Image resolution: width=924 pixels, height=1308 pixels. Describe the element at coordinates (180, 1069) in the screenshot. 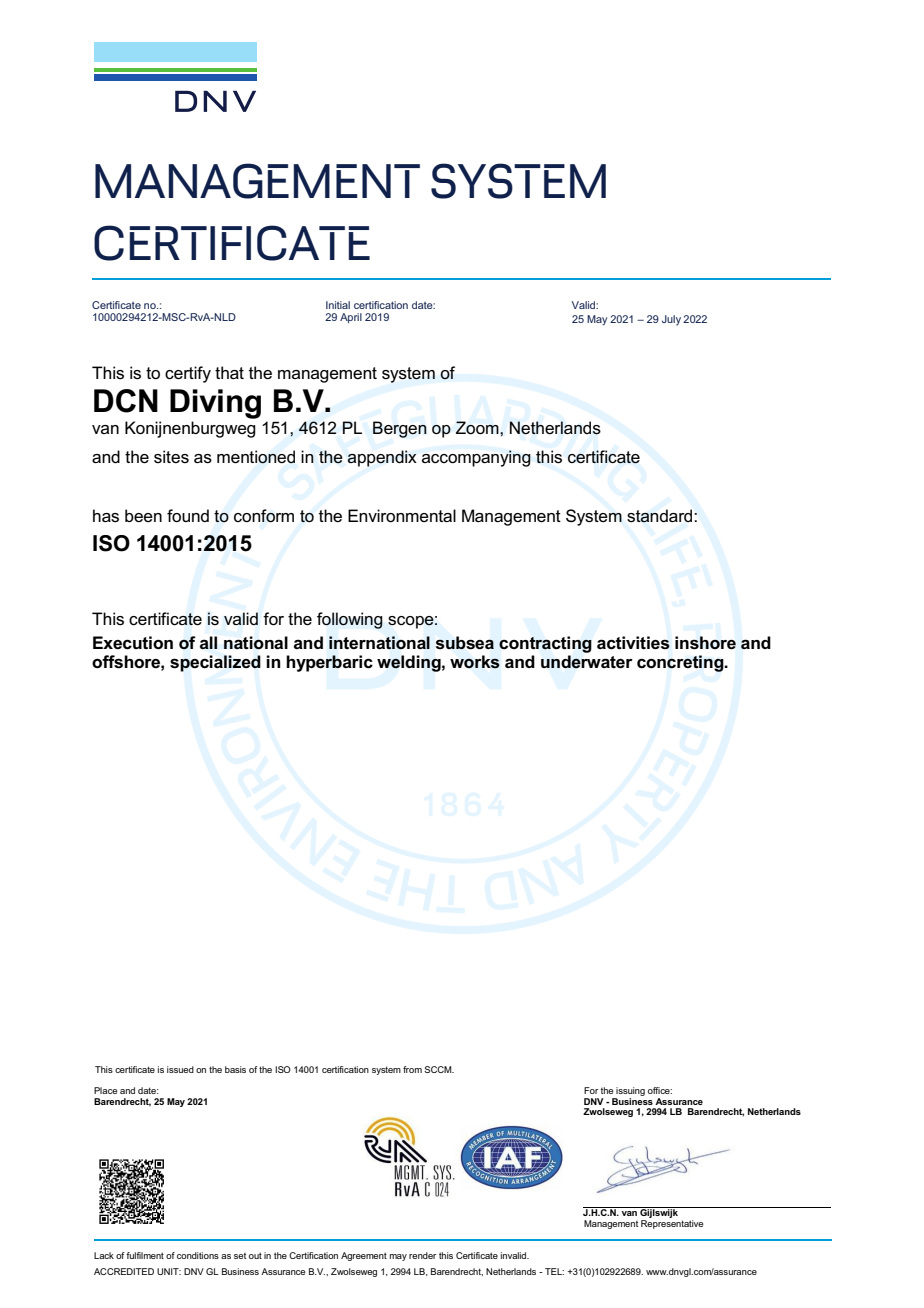

I see `issued` at that location.
